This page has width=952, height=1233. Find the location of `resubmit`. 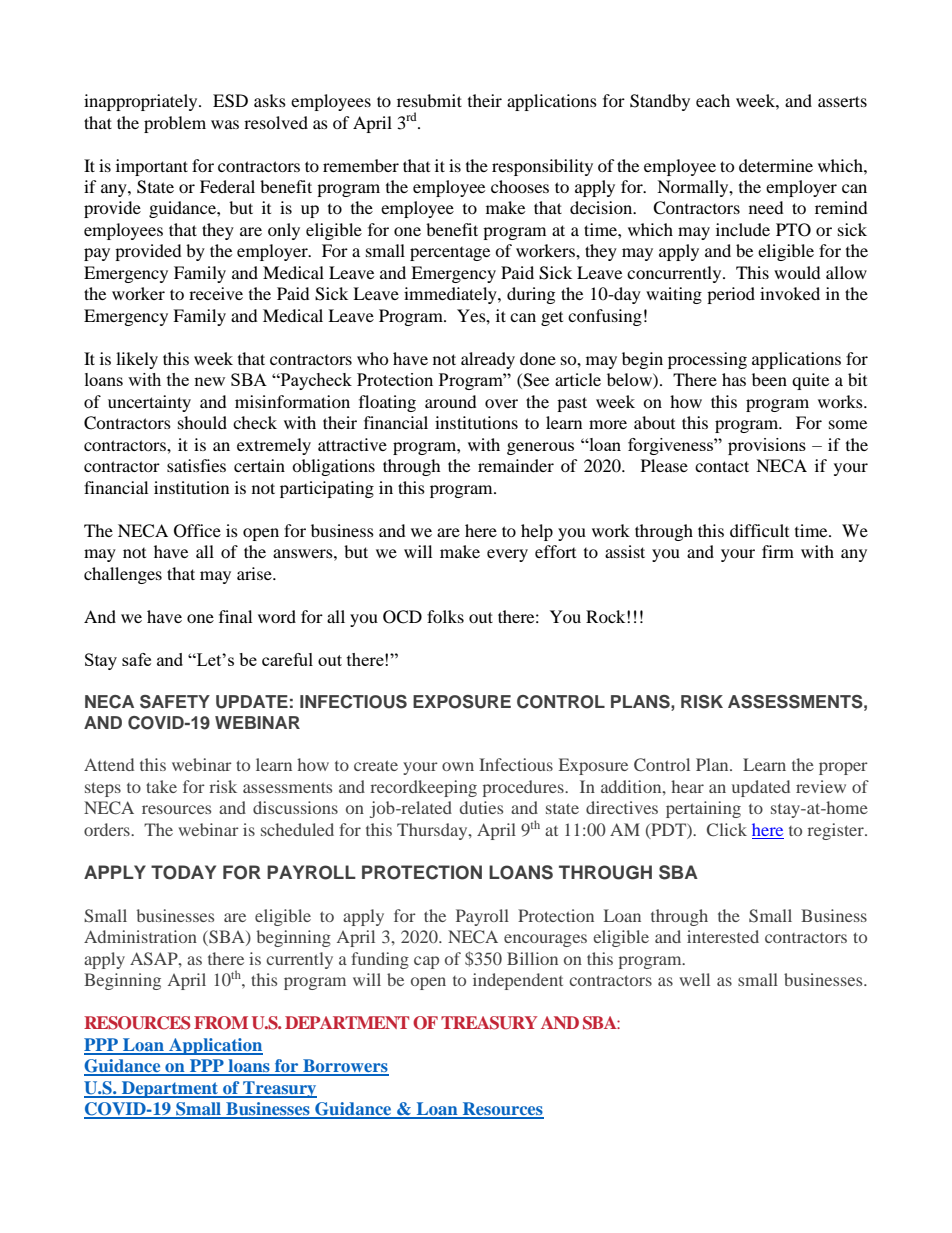

resubmit is located at coordinates (429, 100).
